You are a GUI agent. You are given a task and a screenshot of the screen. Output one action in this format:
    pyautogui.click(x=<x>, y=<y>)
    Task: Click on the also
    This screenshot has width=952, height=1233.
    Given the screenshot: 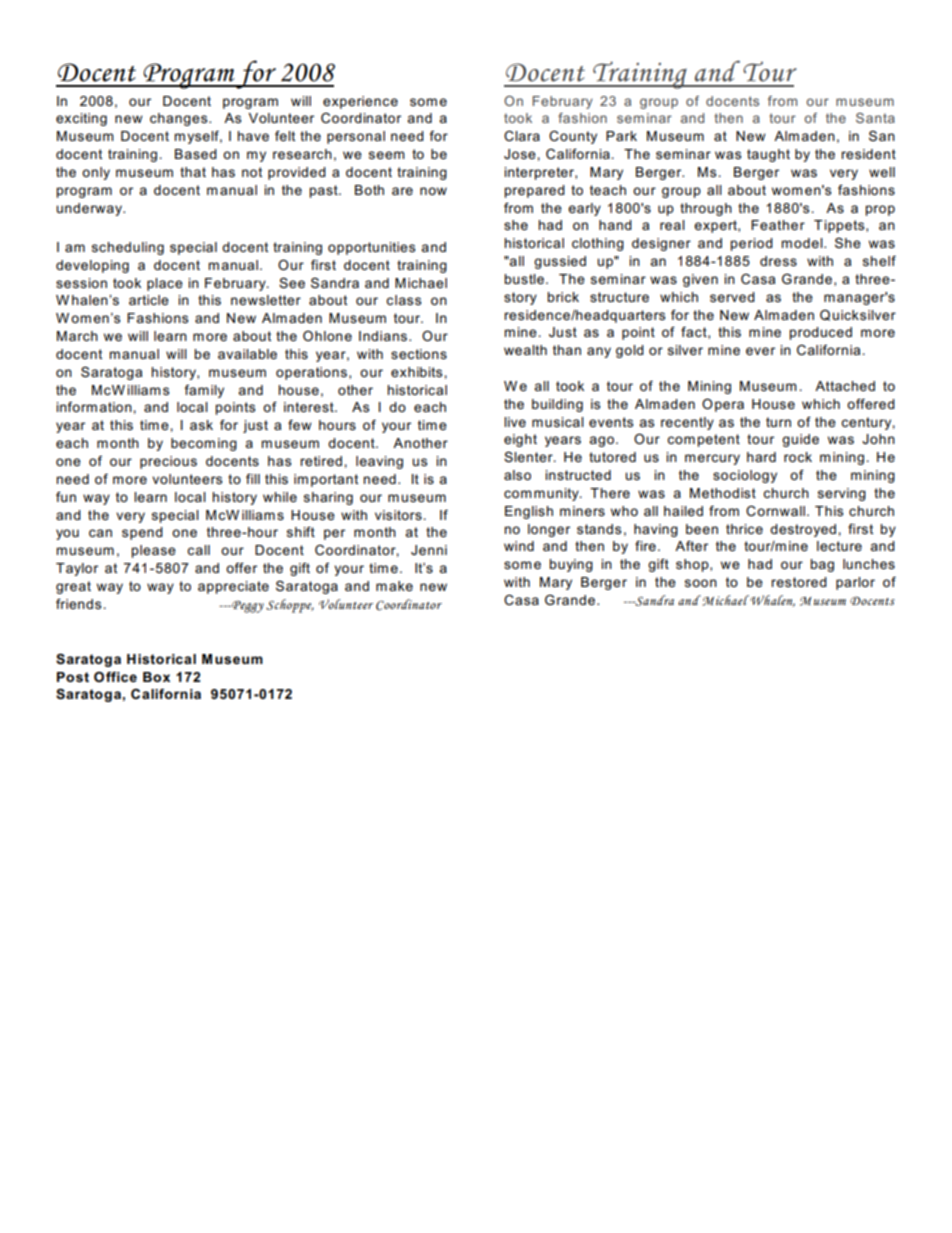 What is the action you would take?
    pyautogui.click(x=517, y=475)
